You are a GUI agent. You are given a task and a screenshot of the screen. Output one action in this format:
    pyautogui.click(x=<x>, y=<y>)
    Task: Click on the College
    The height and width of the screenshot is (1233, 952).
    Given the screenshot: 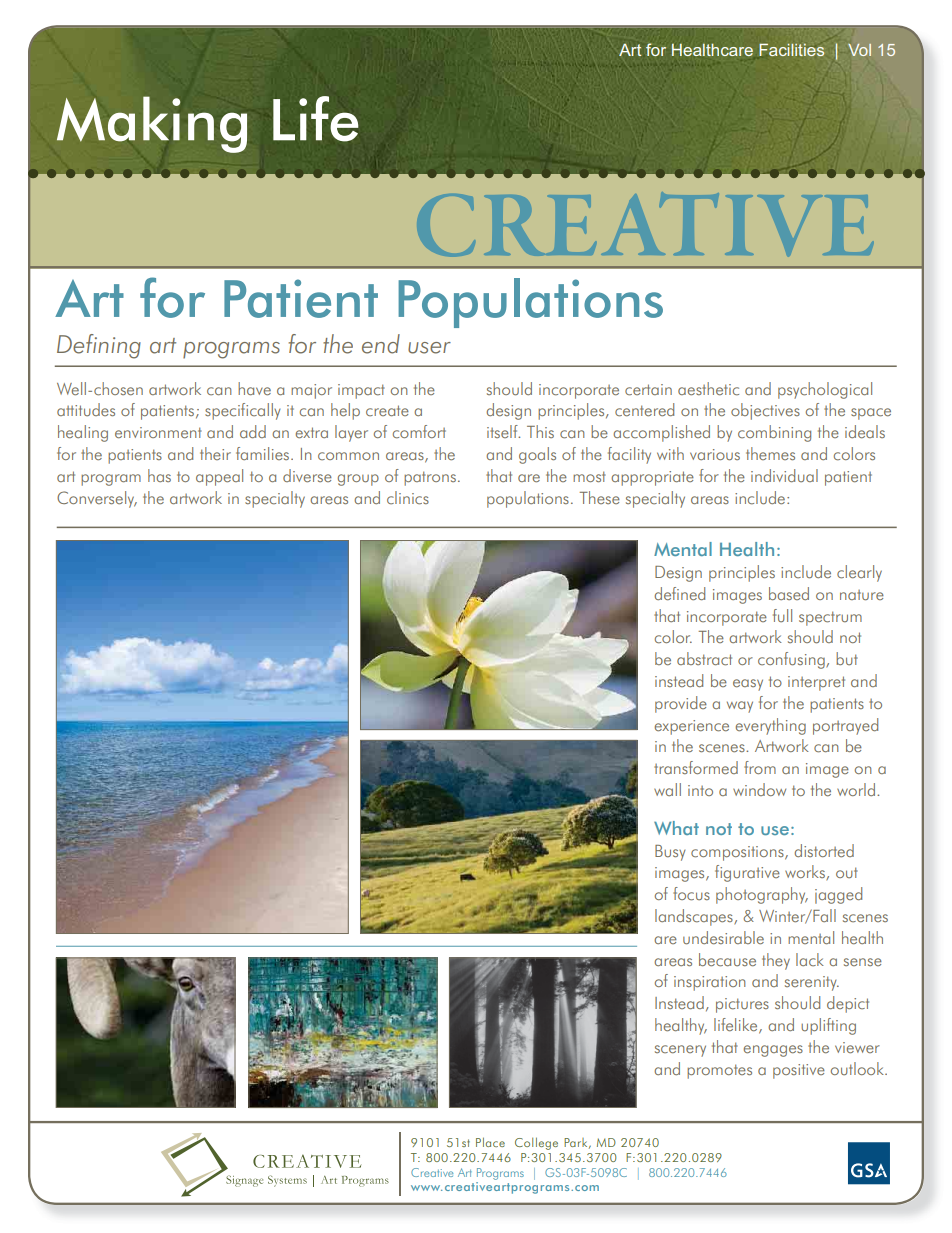 What is the action you would take?
    pyautogui.click(x=536, y=1143)
